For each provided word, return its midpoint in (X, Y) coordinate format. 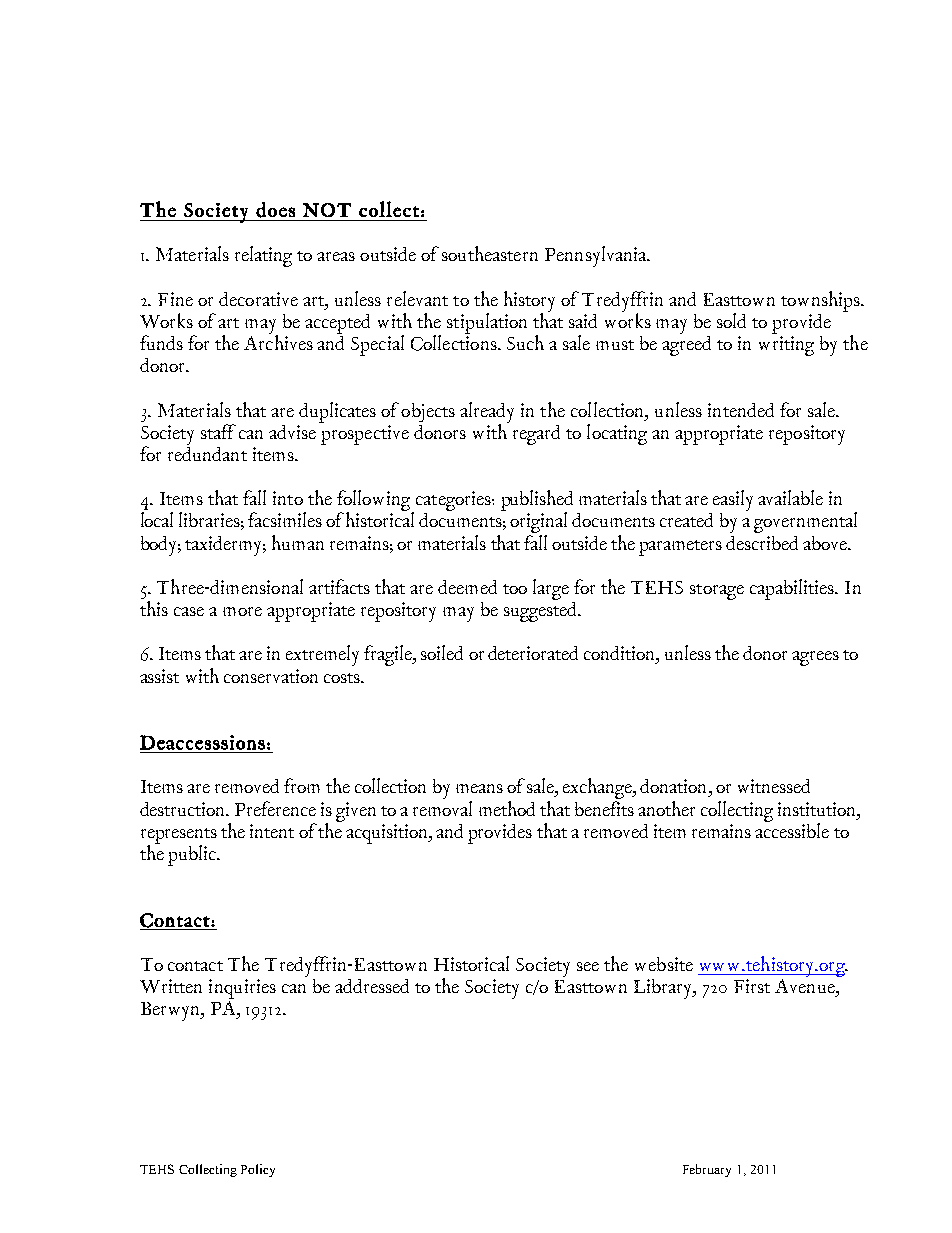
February (707, 1170)
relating (263, 256)
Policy (258, 1170)
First (752, 986)
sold (731, 320)
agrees (815, 658)
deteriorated (533, 653)
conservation (271, 676)
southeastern (490, 253)
